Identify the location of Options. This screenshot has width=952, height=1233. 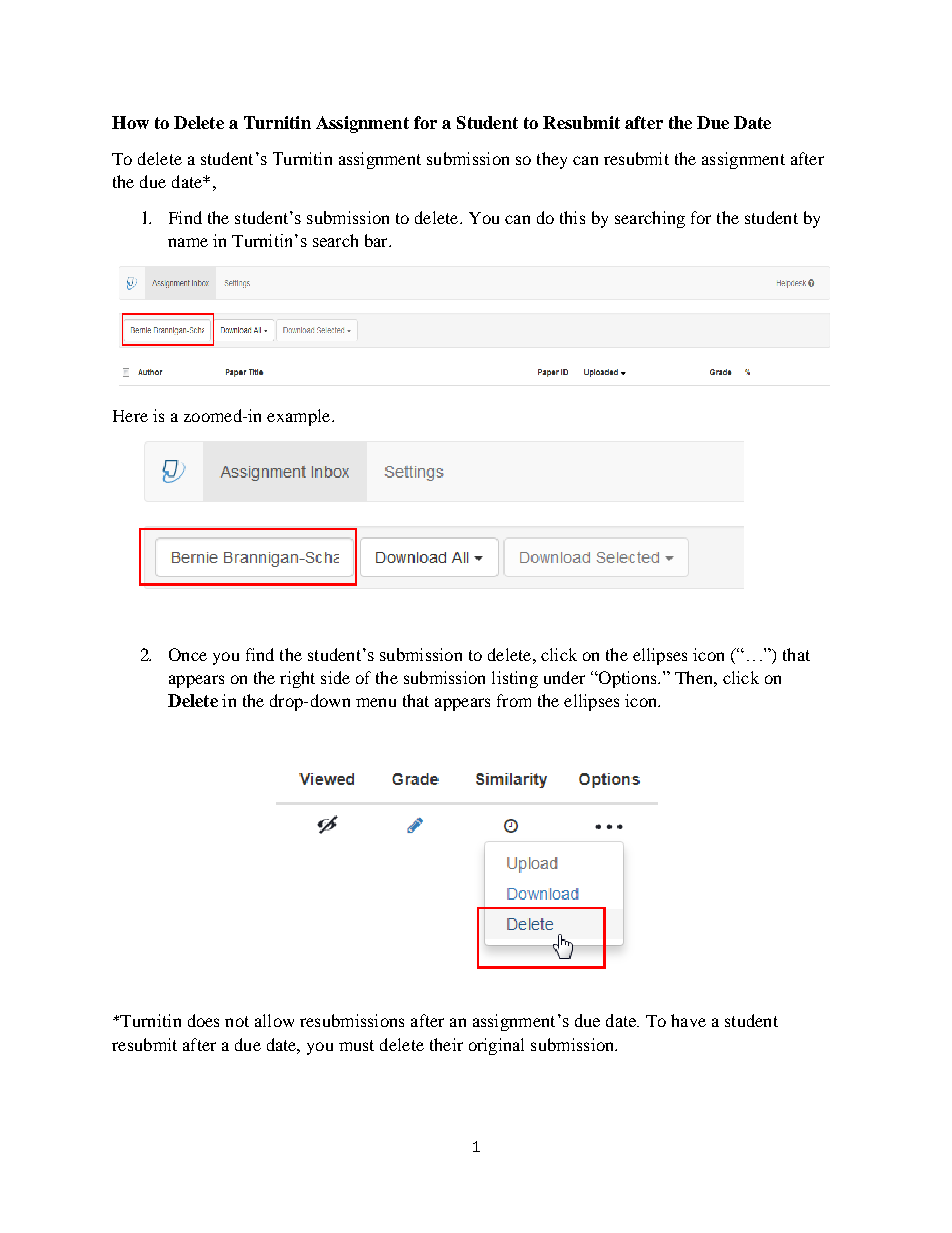
(627, 679).
